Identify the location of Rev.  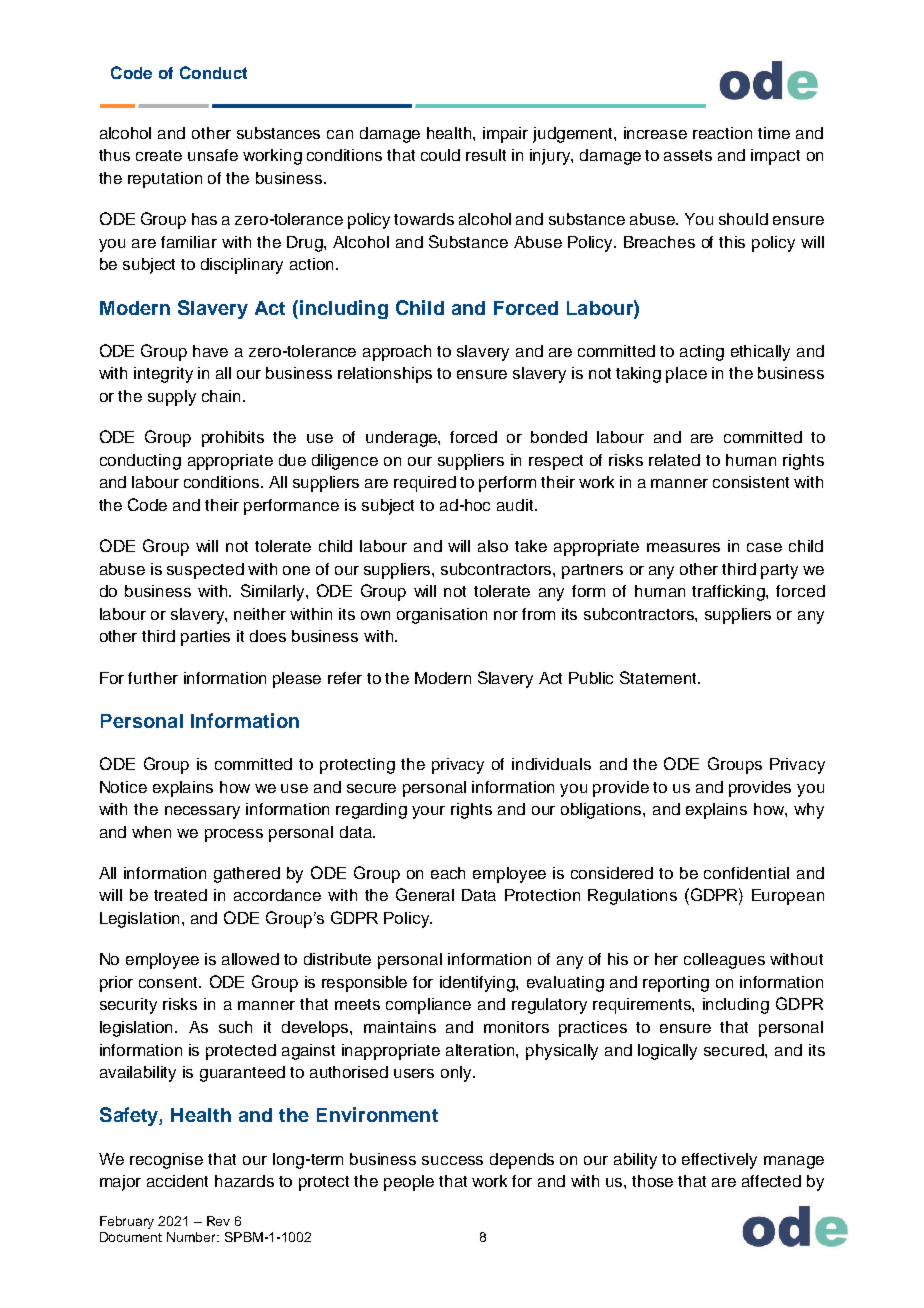
(218, 1221).
